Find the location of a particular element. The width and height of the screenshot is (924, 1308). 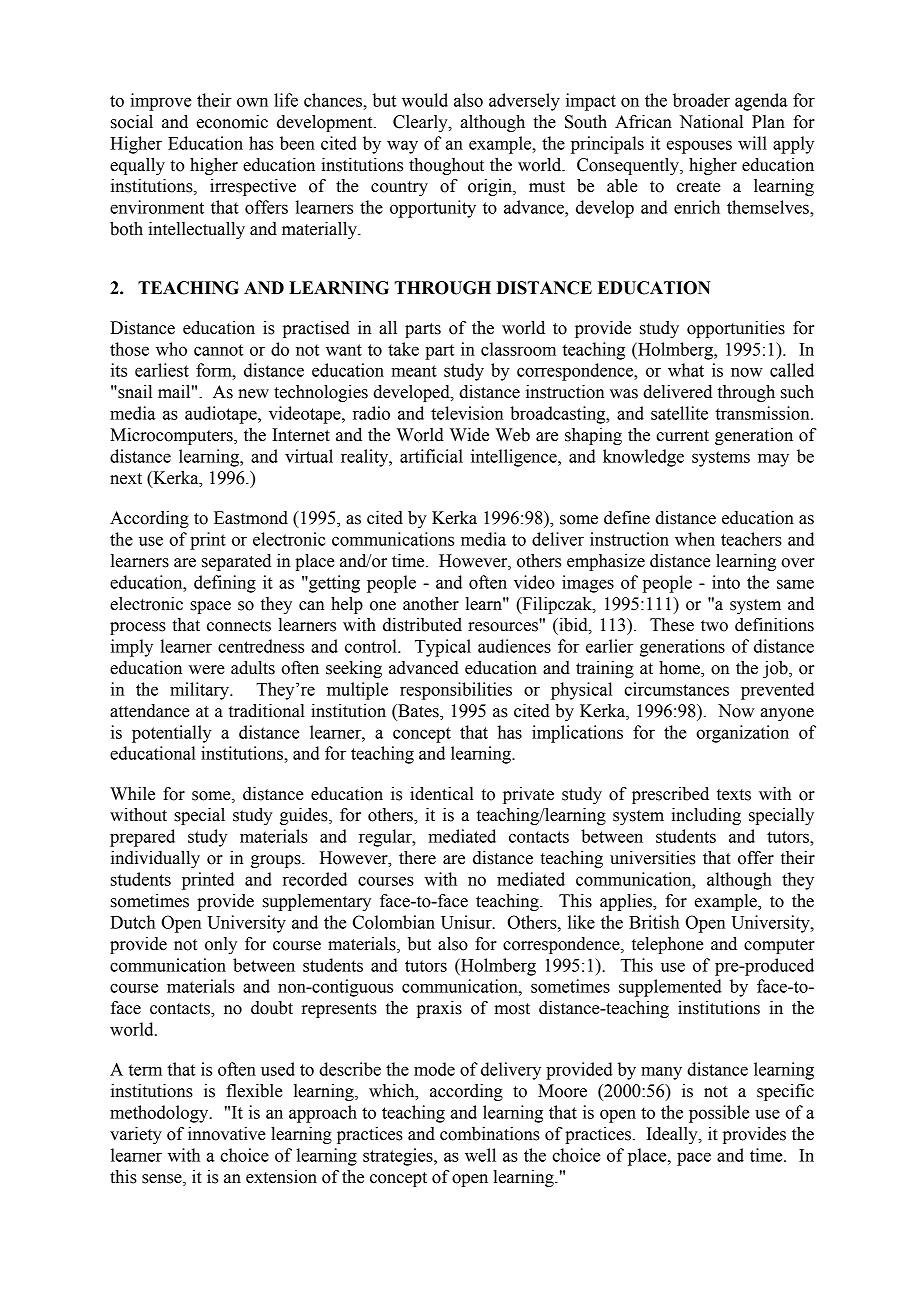

prepared is located at coordinates (142, 838).
